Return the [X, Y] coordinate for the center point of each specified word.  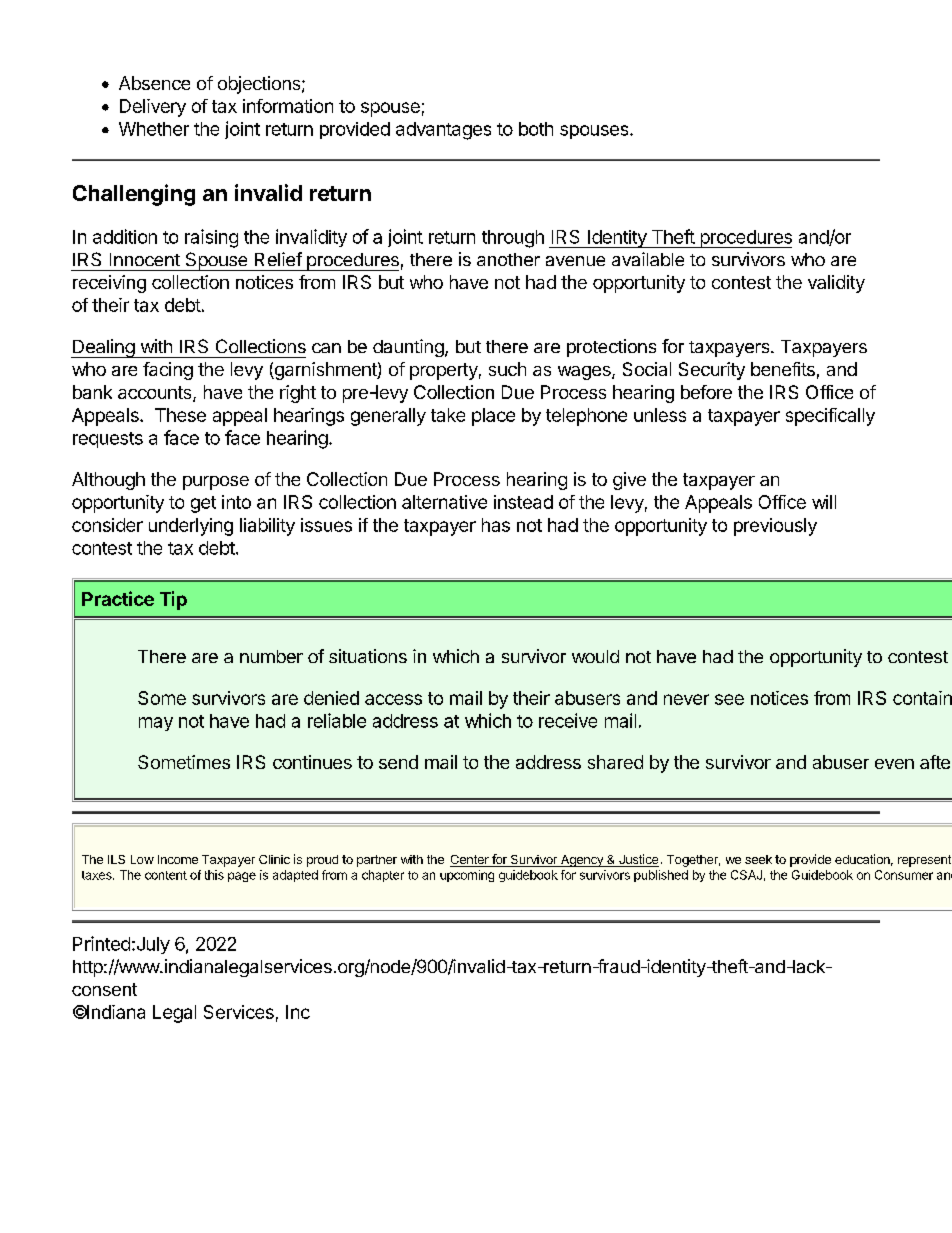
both [536, 129]
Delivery [153, 108]
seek [758, 859]
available [648, 259]
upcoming [467, 876]
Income [178, 859]
